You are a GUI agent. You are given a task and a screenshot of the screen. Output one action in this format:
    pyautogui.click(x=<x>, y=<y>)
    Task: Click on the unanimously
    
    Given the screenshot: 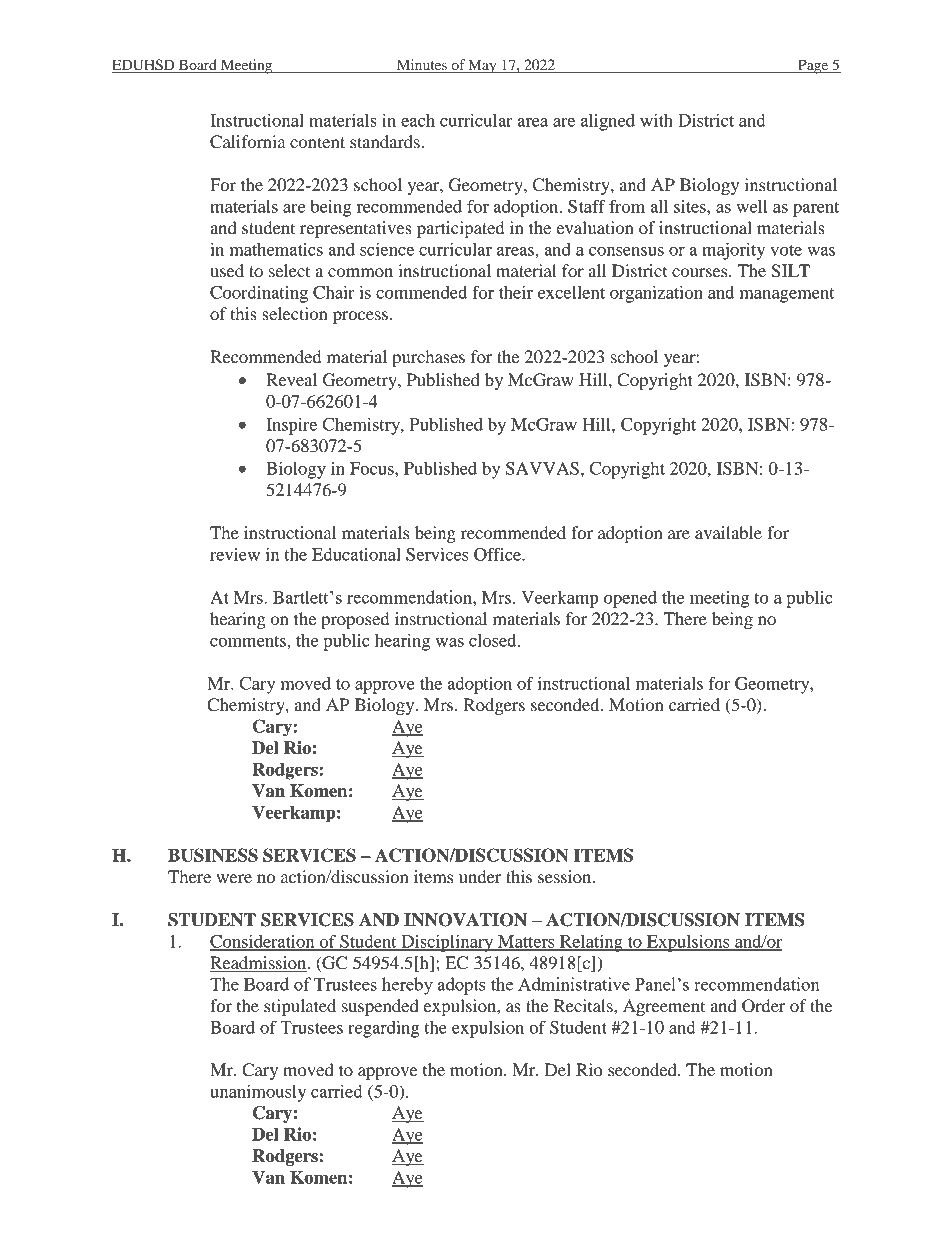 What is the action you would take?
    pyautogui.click(x=258, y=1093)
